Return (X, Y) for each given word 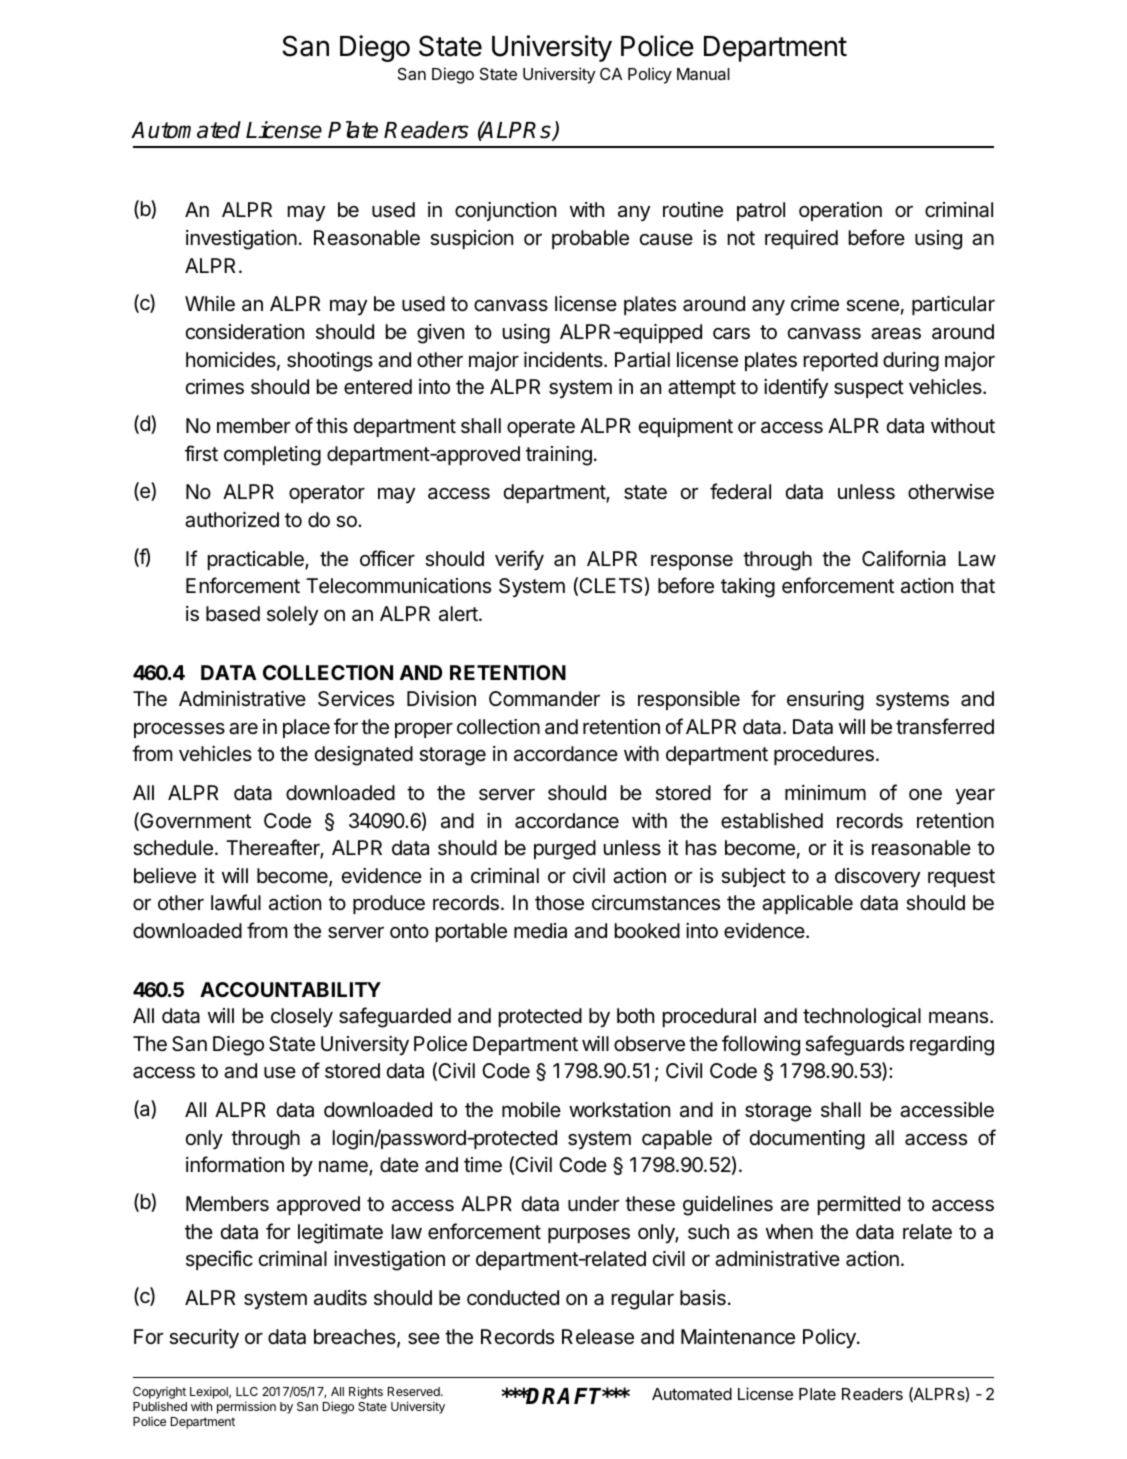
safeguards (854, 1045)
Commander (544, 699)
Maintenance (738, 1337)
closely (302, 1018)
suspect (869, 389)
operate (541, 428)
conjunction (505, 211)
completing (272, 456)
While (210, 304)
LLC (247, 1391)
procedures (824, 755)
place (306, 728)
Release (598, 1337)
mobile (531, 1109)
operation (840, 211)
